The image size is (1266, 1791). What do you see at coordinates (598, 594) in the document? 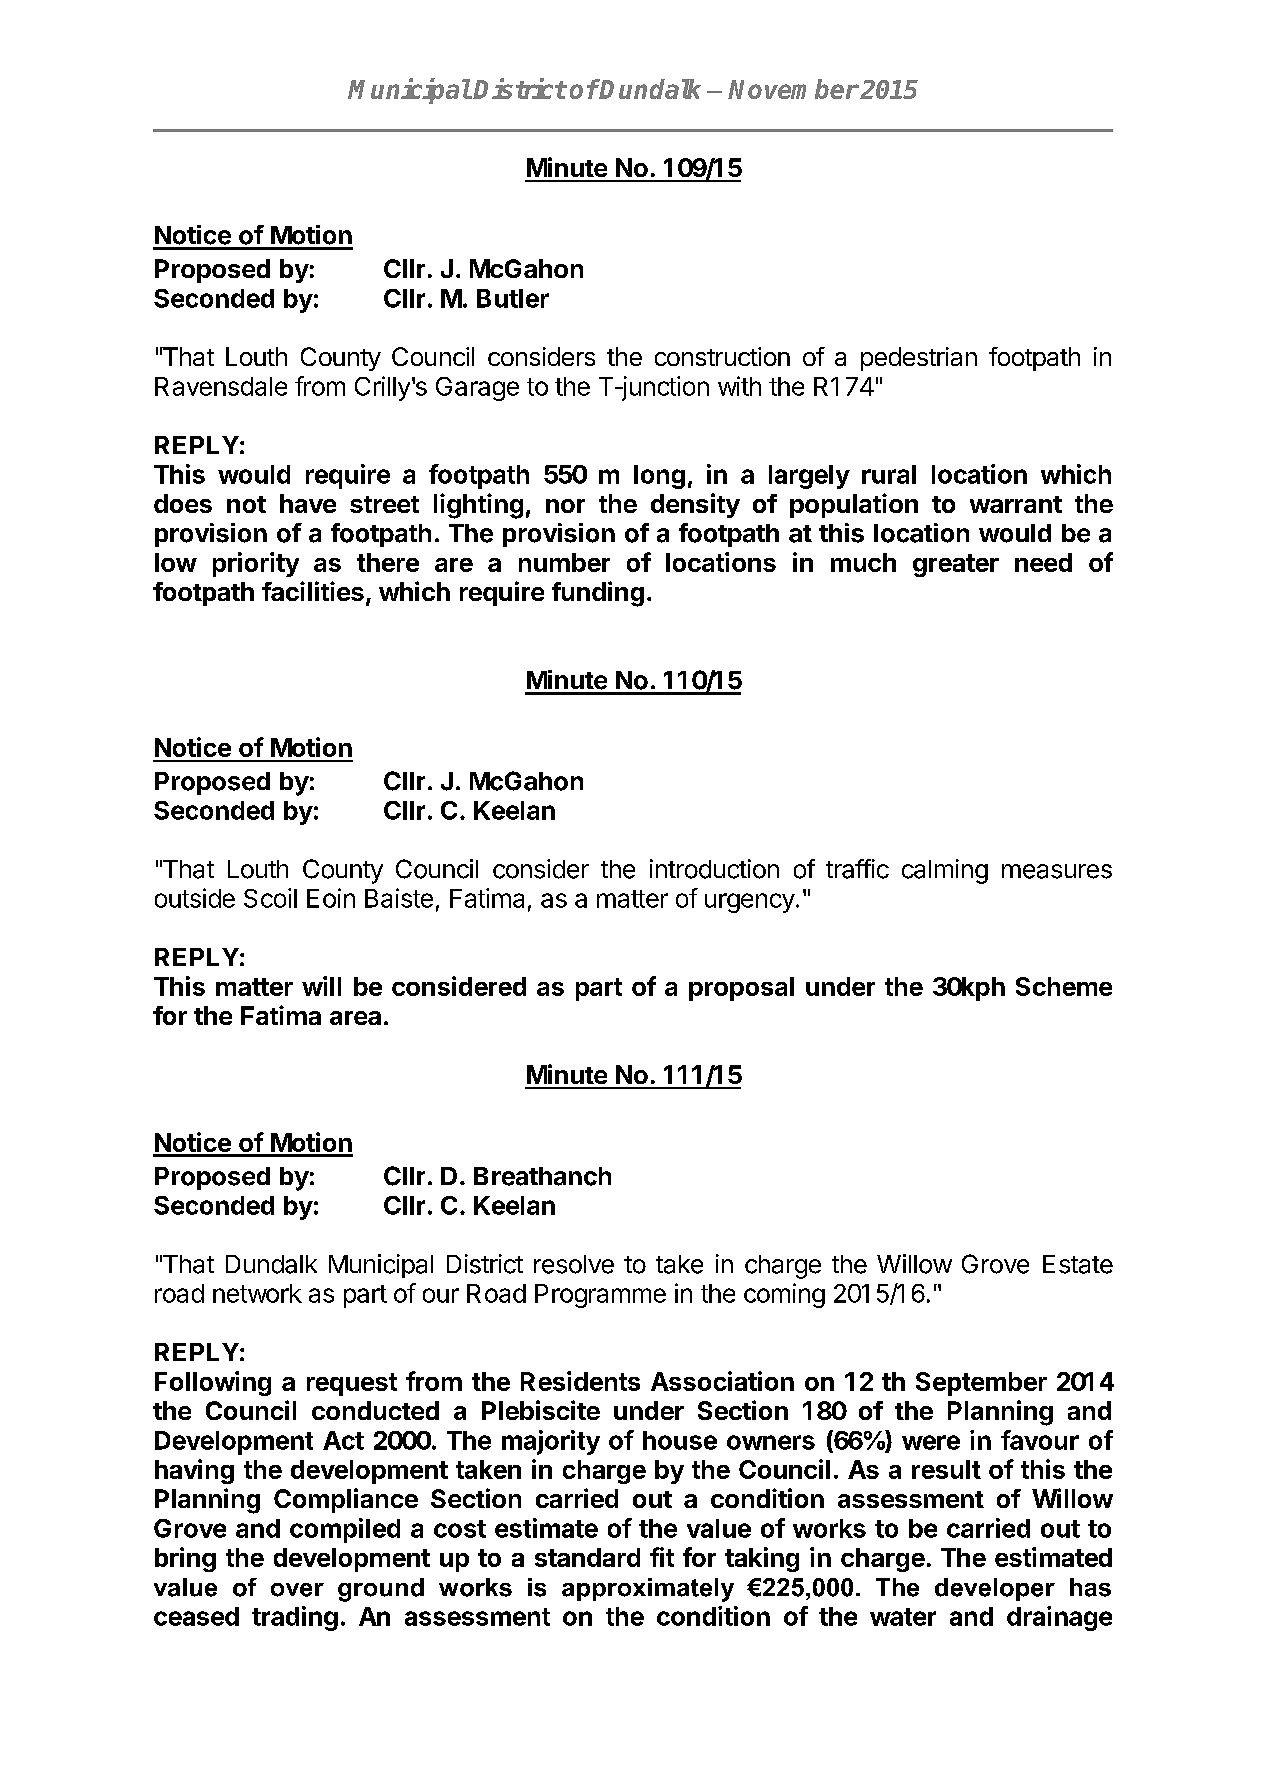
I see `funding` at bounding box center [598, 594].
